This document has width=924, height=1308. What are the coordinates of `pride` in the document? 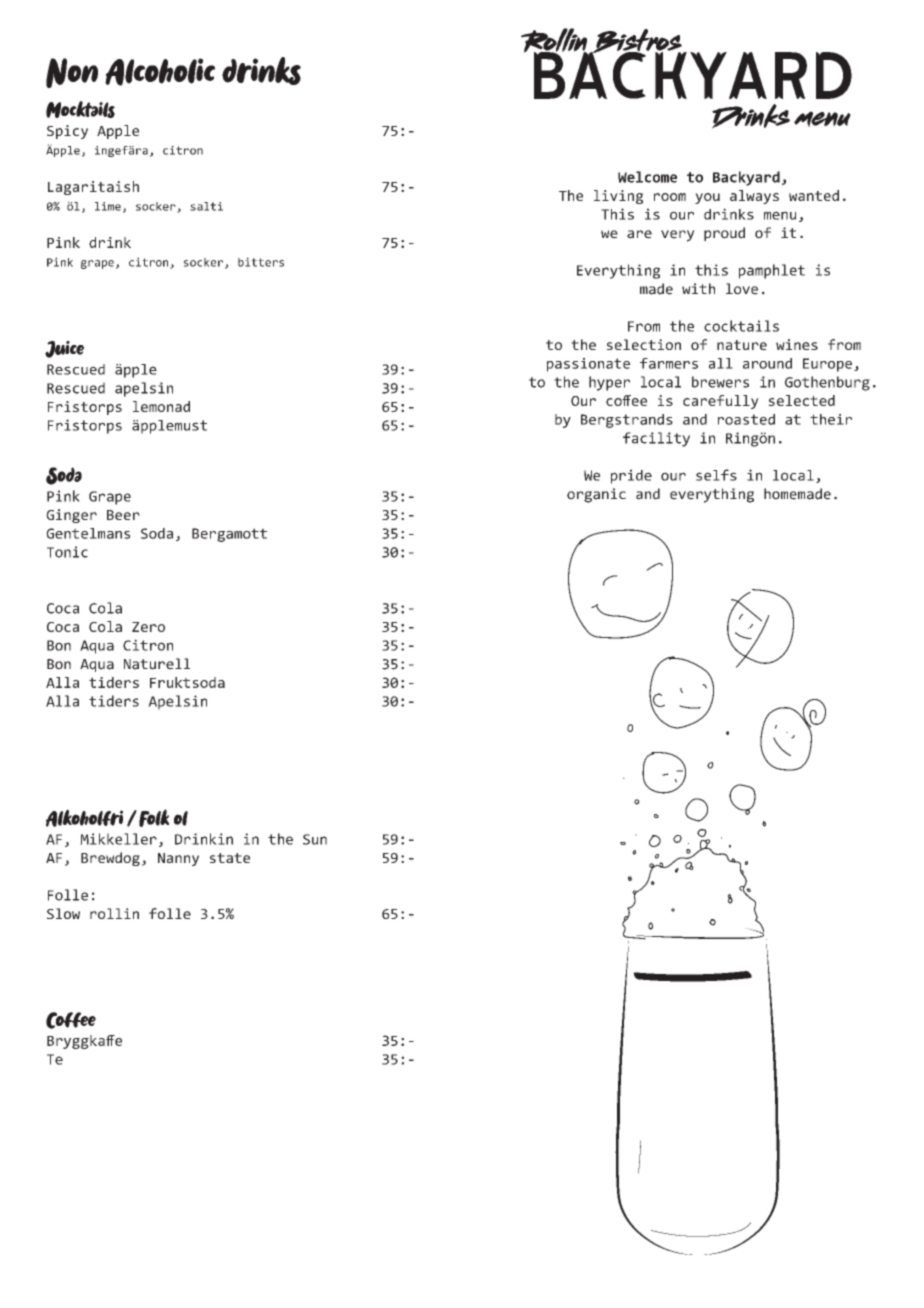 It's located at (631, 476).
